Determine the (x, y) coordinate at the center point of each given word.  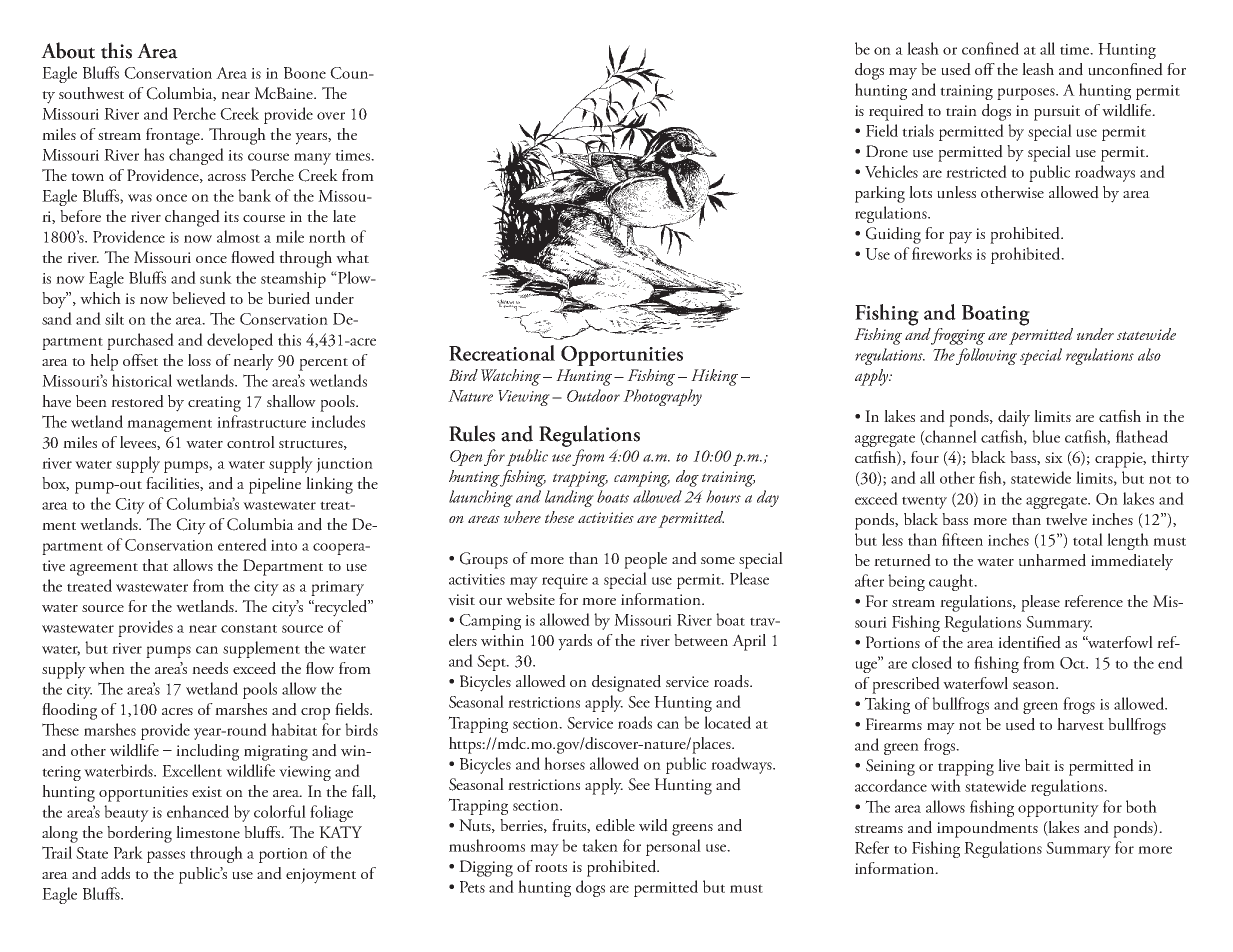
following (986, 356)
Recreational (502, 353)
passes (166, 857)
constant (249, 628)
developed (240, 341)
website (530, 599)
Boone (305, 73)
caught (952, 582)
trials (918, 130)
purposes (1027, 94)
